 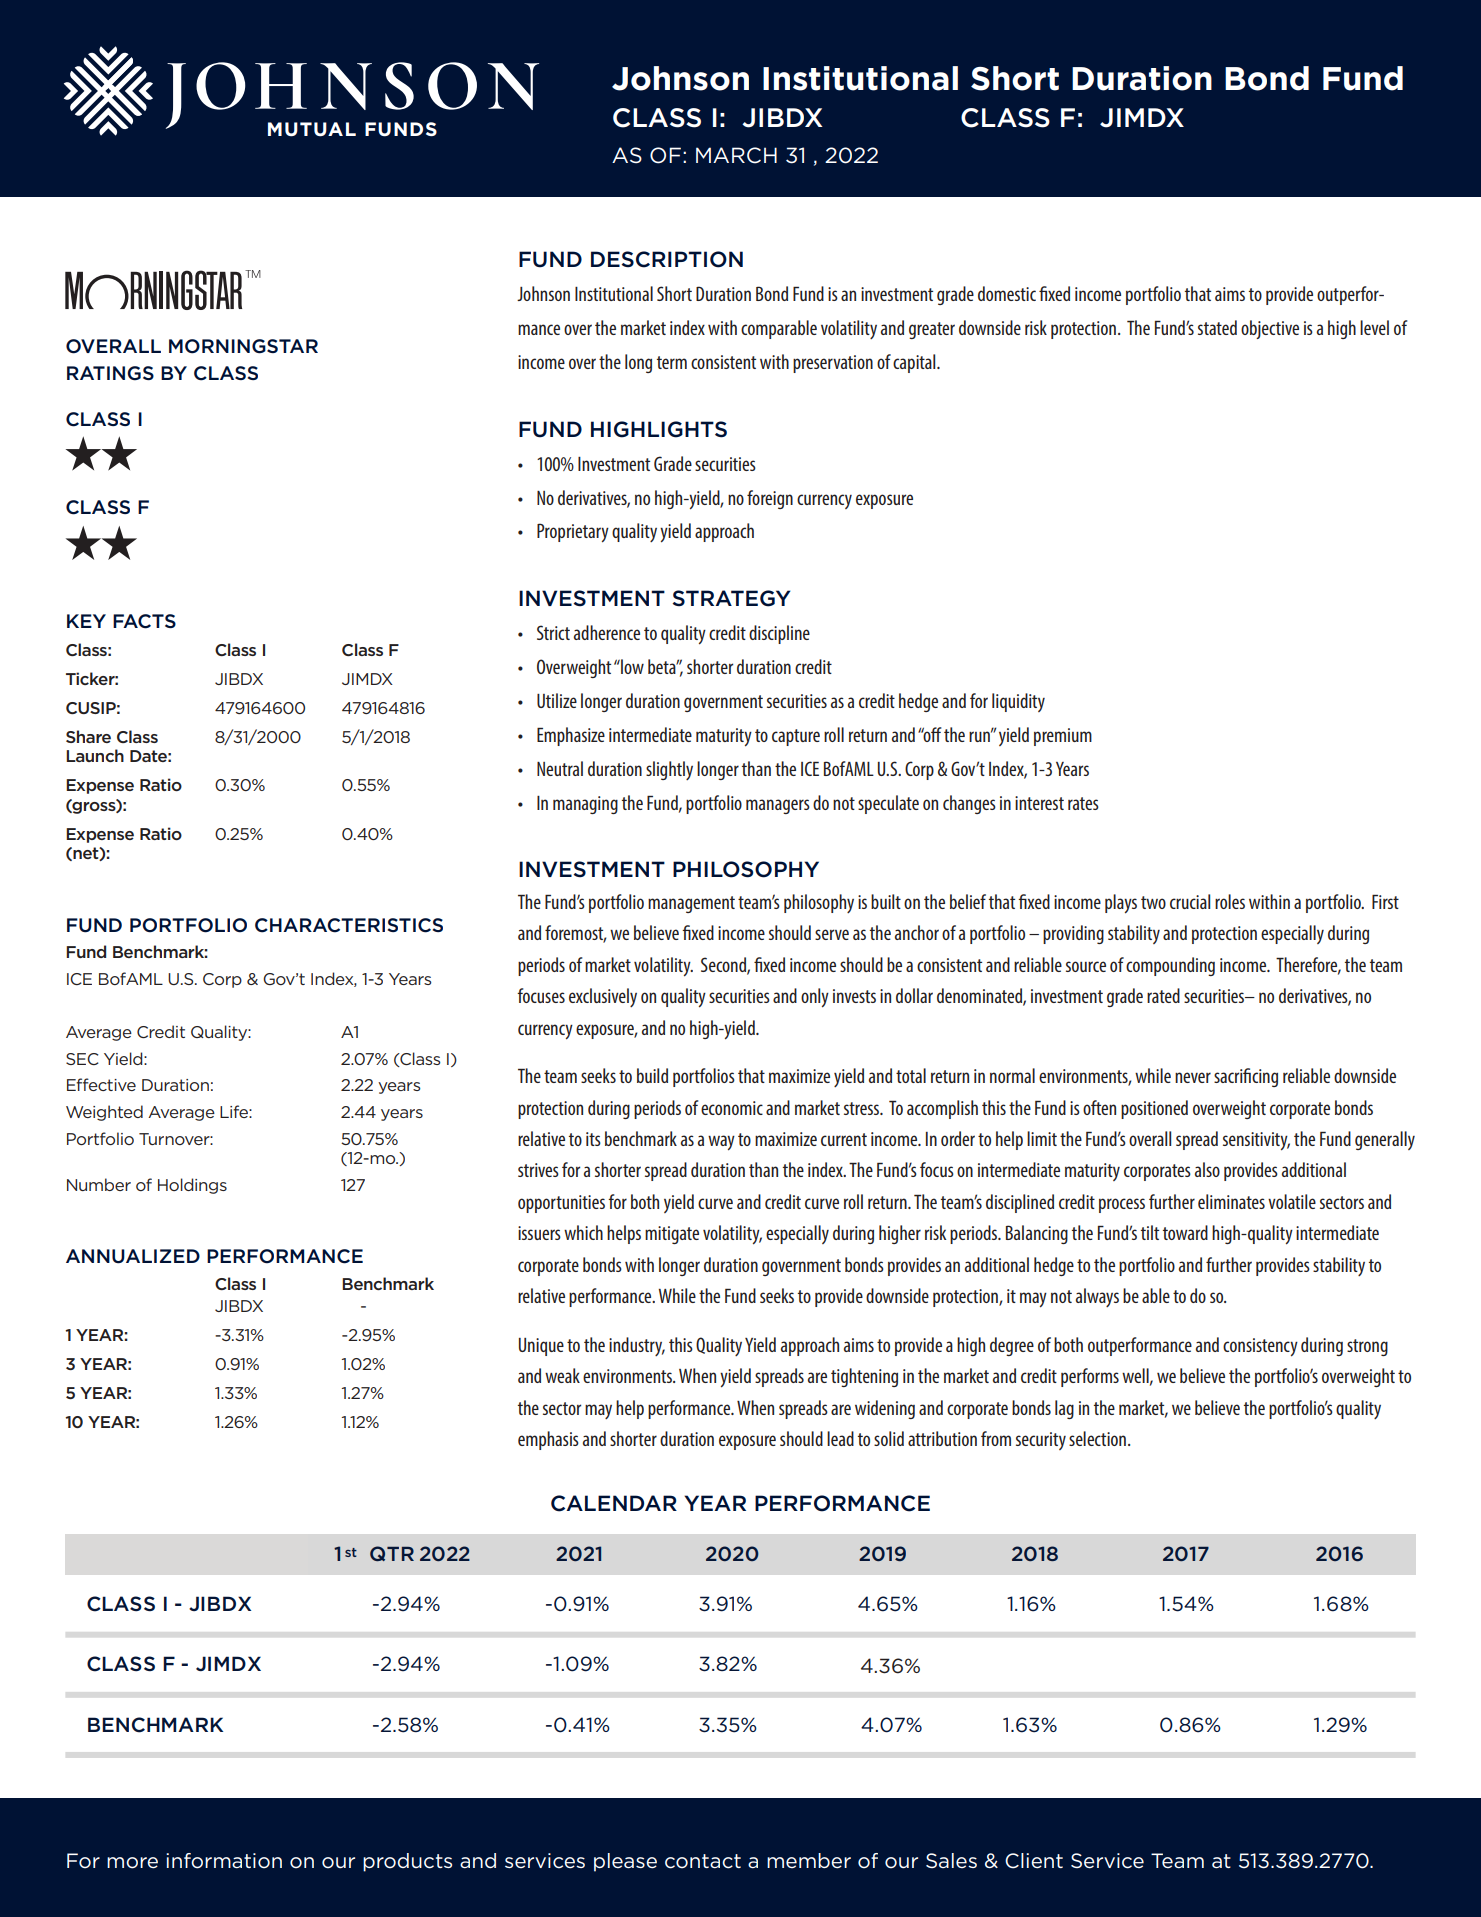 What do you see at coordinates (731, 598) in the image?
I see `STRATEGY` at bounding box center [731, 598].
